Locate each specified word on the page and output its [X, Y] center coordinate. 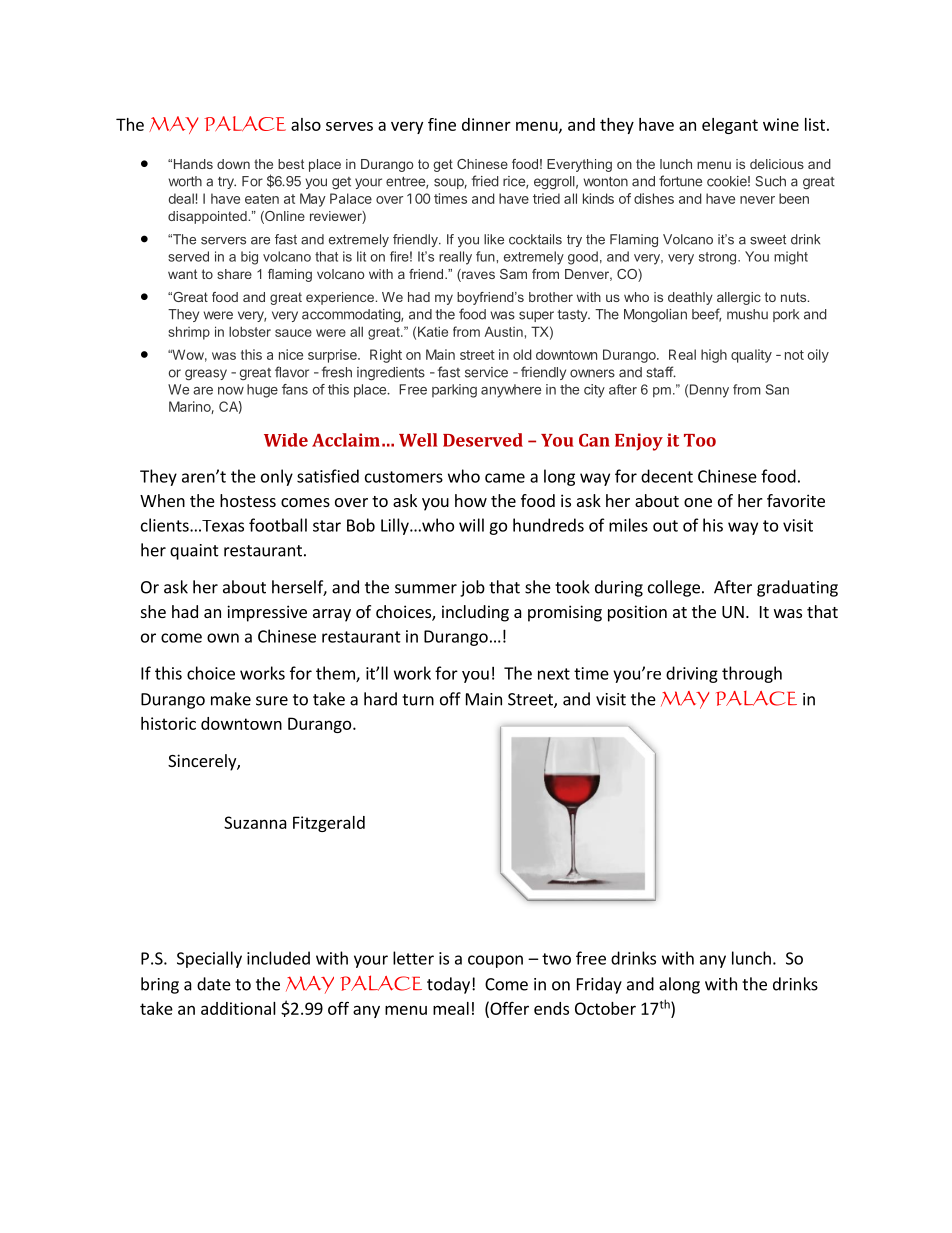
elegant [730, 126]
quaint [194, 552]
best [291, 164]
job [472, 588]
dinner [486, 124]
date [214, 984]
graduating [797, 588]
